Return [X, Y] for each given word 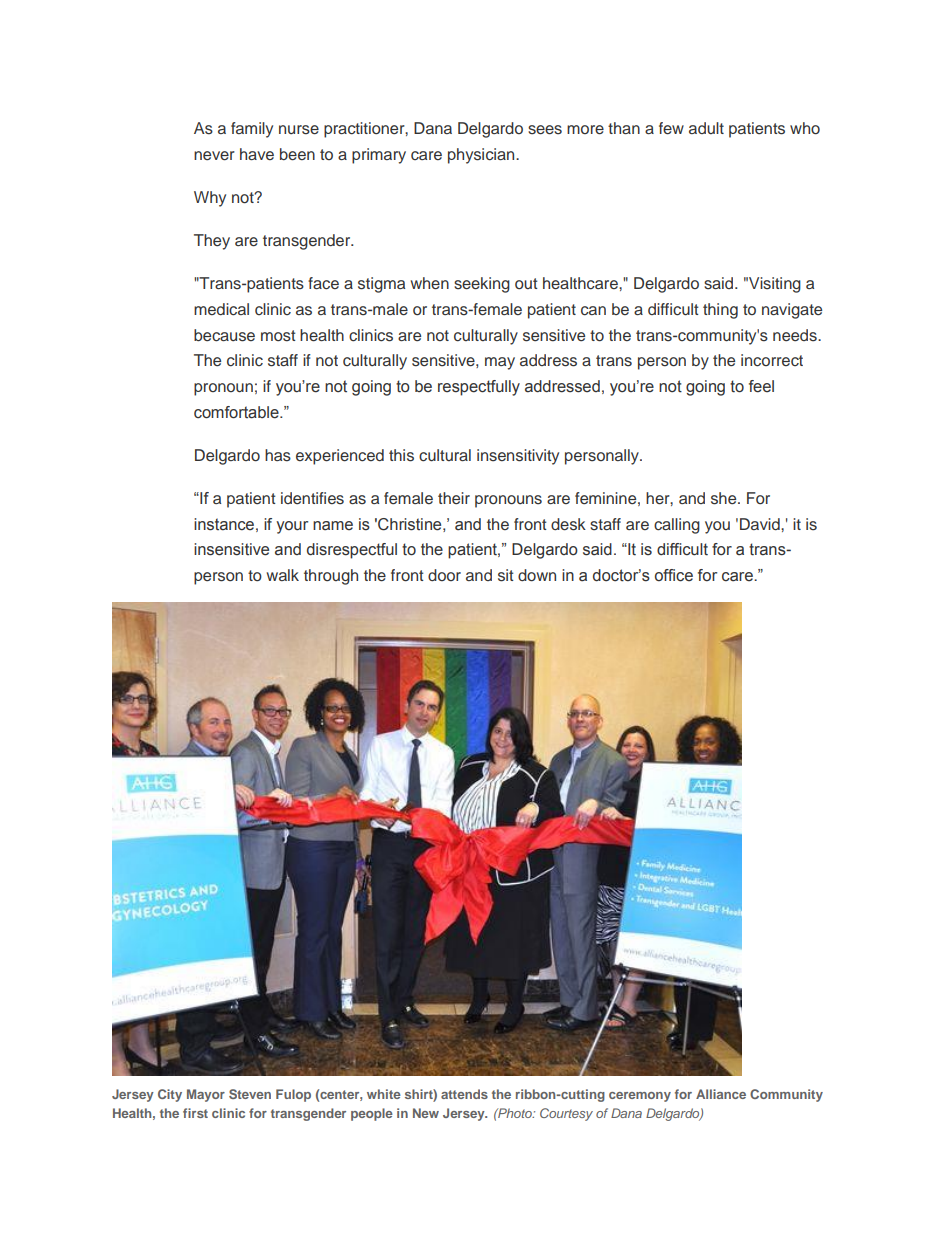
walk [282, 575]
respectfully [479, 388]
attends [464, 1094]
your [292, 527]
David [761, 524]
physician [482, 156]
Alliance [721, 1094]
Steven [250, 1094]
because [224, 335]
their [454, 498]
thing [720, 311]
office [674, 575]
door [444, 575]
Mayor [206, 1095]
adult [706, 128]
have [257, 154]
